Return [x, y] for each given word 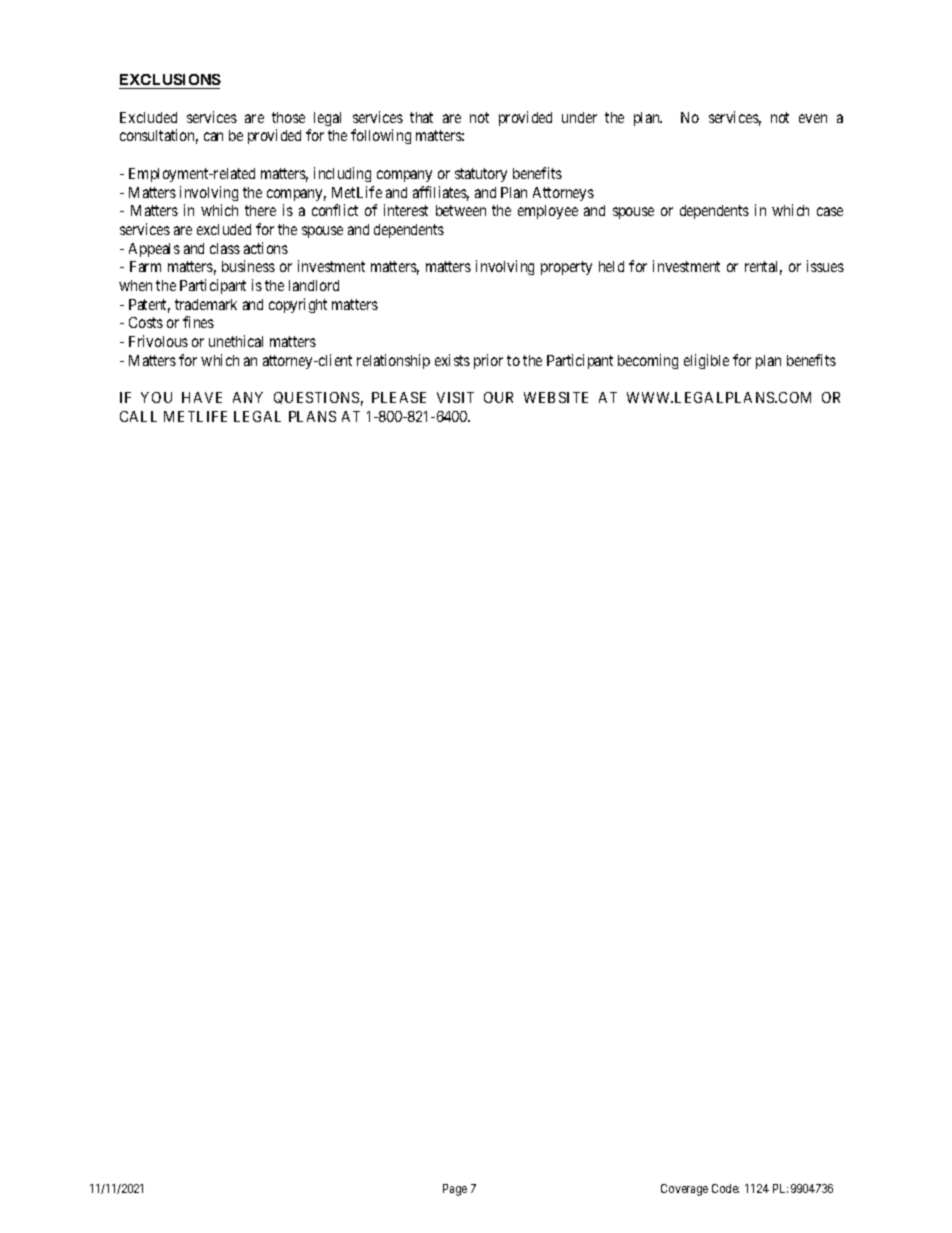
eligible [706, 361]
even [813, 118]
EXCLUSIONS [170, 81]
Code [725, 1188]
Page [455, 1190]
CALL [138, 416]
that [421, 117]
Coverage [684, 1190]
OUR [498, 397]
